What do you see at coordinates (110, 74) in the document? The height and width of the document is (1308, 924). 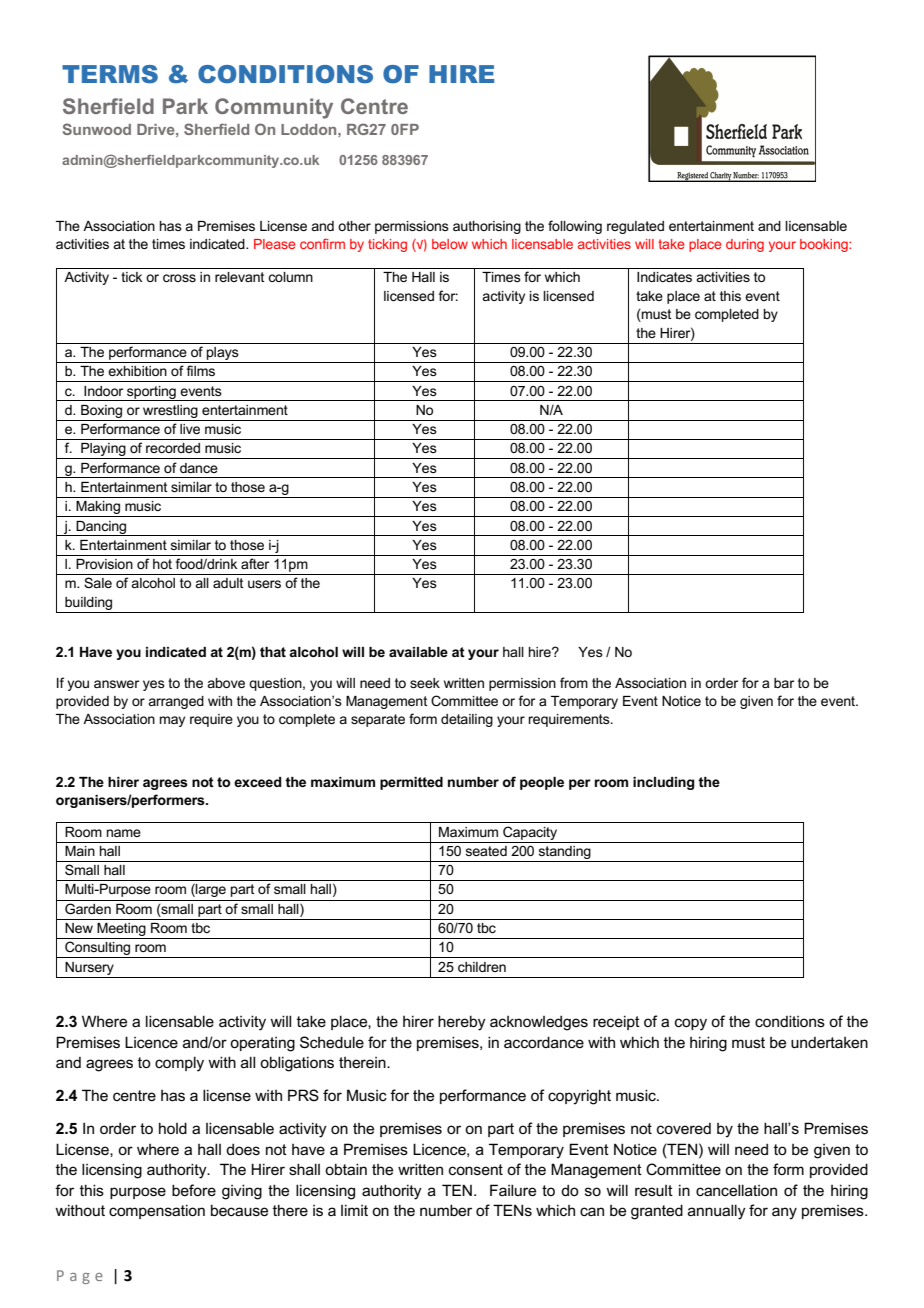 I see `TERMS` at bounding box center [110, 74].
